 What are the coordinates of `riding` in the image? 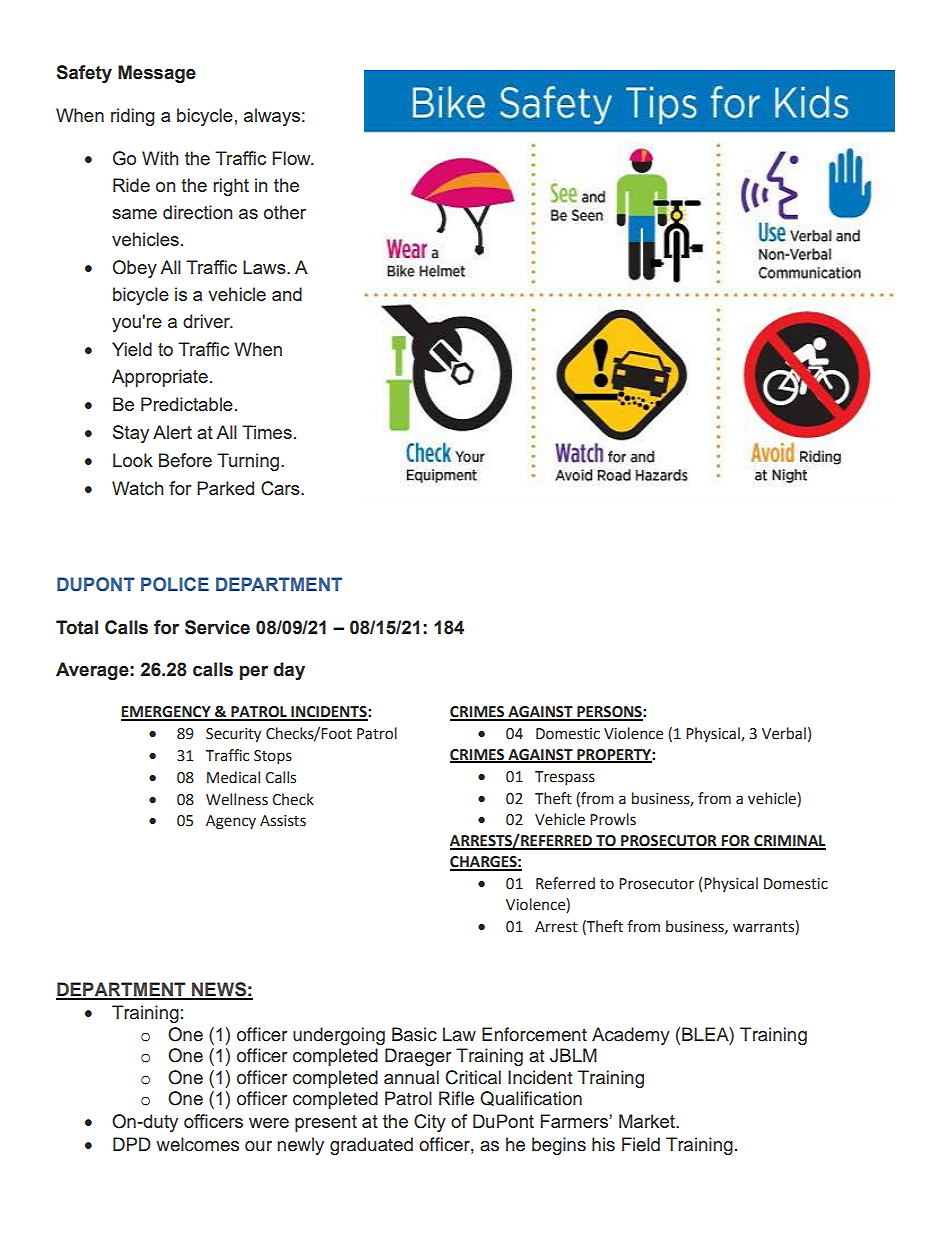 It's located at (133, 117).
